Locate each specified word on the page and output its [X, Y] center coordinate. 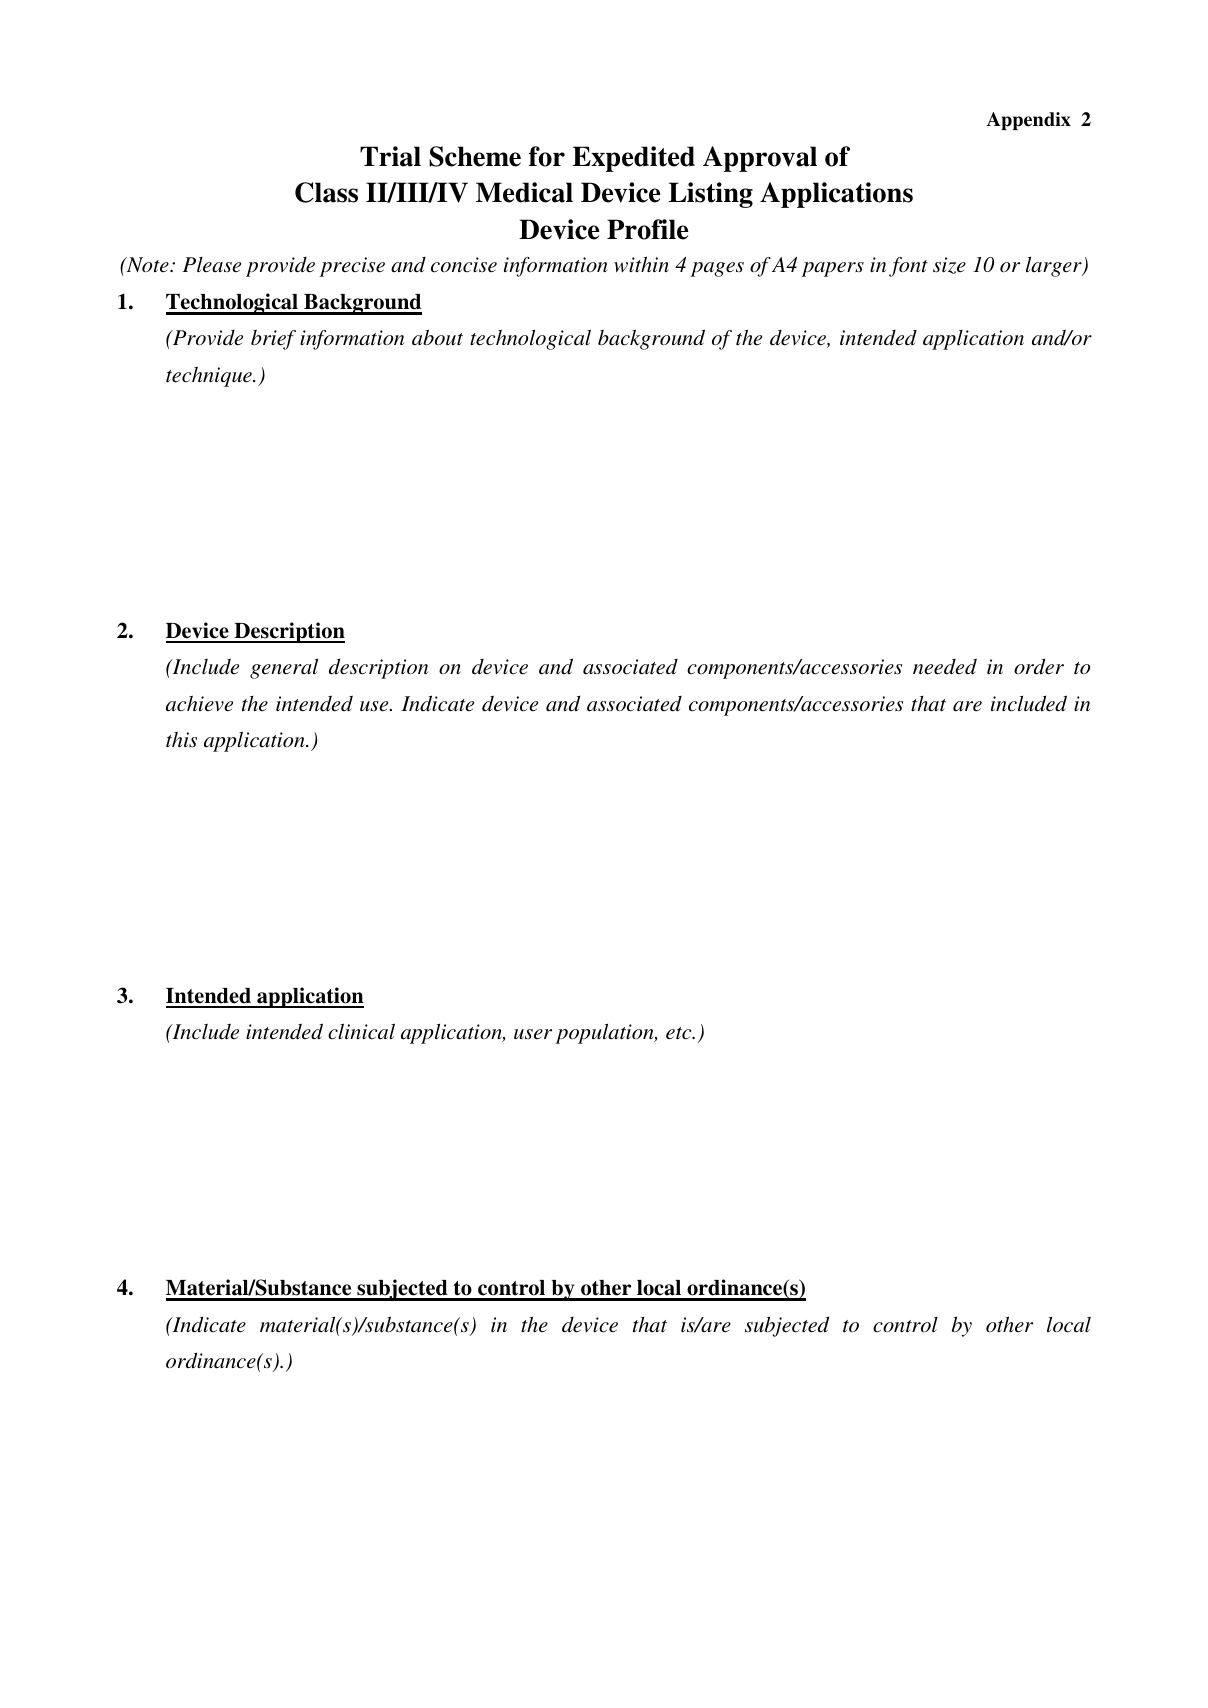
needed [945, 667]
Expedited [633, 159]
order [1039, 667]
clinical [361, 1031]
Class [326, 192]
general [284, 669]
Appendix [1029, 121]
